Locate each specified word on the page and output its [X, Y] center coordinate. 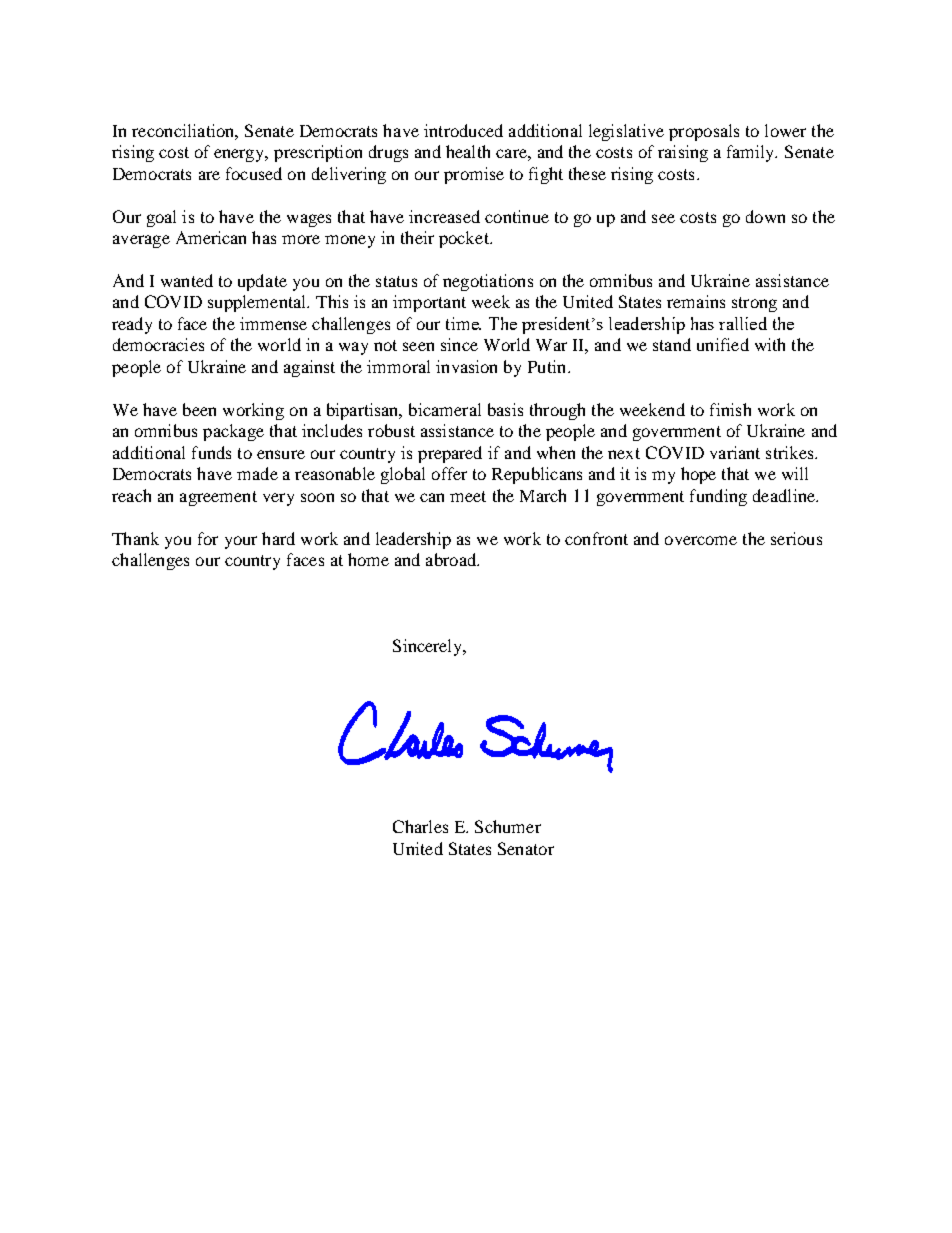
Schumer [508, 826]
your [241, 542]
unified [723, 344]
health [468, 151]
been [199, 409]
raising [683, 153]
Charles [420, 826]
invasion [466, 366]
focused [254, 173]
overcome [701, 540]
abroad [452, 559]
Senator [526, 848]
